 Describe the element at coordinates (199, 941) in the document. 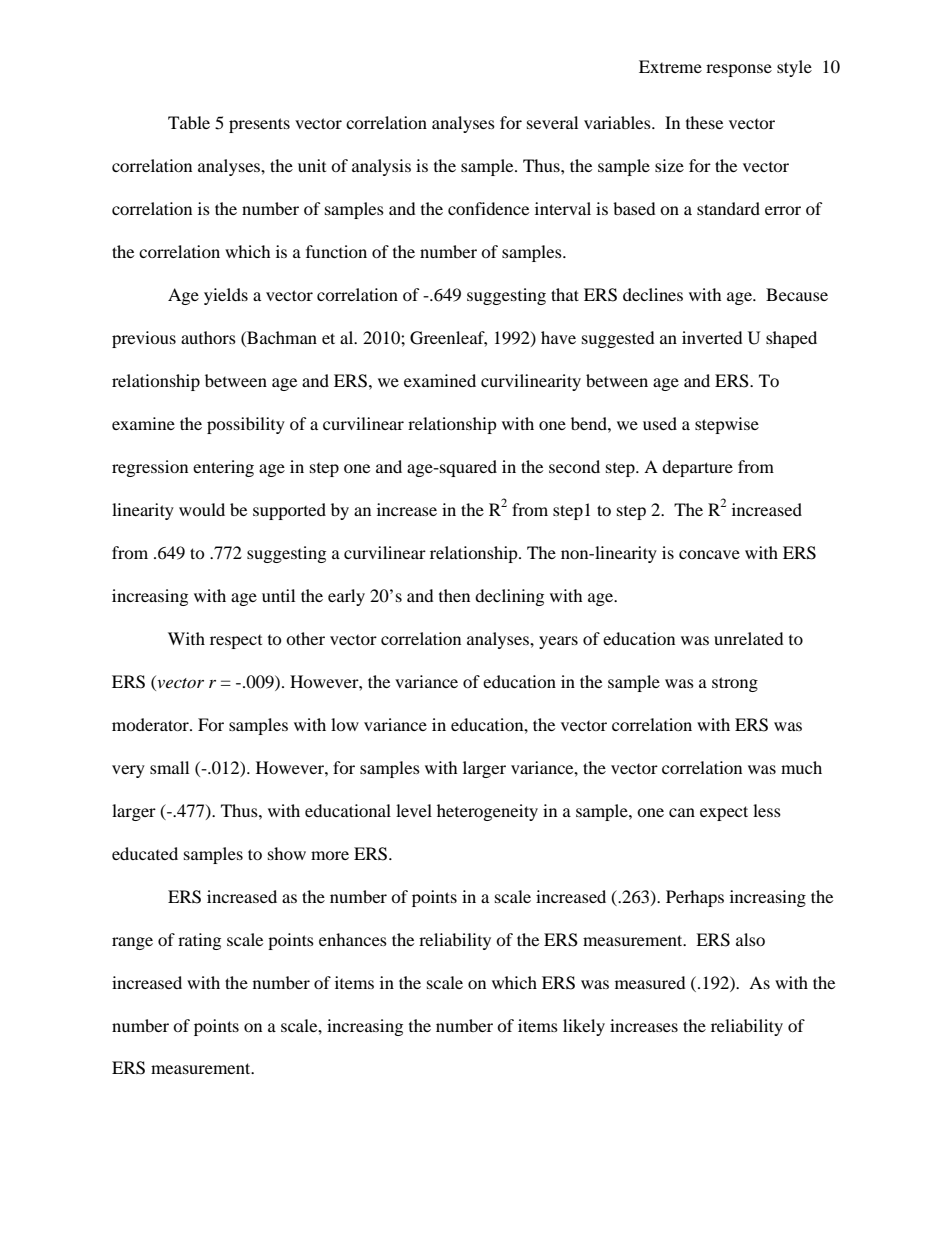

I see `rating` at that location.
